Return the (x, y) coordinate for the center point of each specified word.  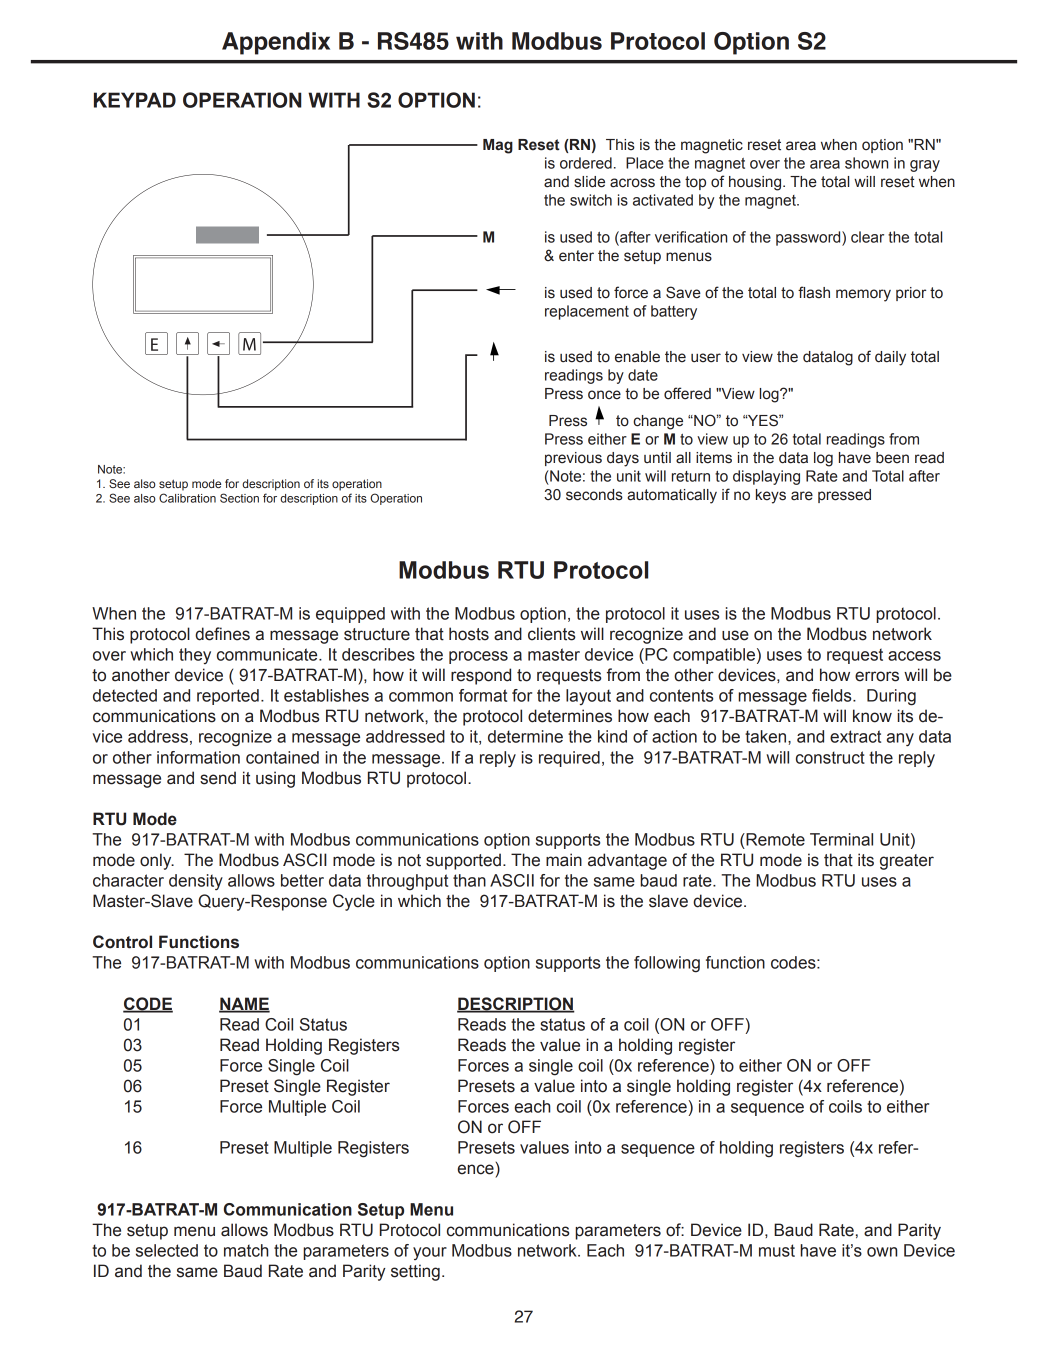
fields (833, 695)
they (195, 656)
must (777, 1250)
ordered (586, 163)
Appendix (276, 43)
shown (866, 163)
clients (552, 634)
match (246, 1250)
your (430, 1253)
